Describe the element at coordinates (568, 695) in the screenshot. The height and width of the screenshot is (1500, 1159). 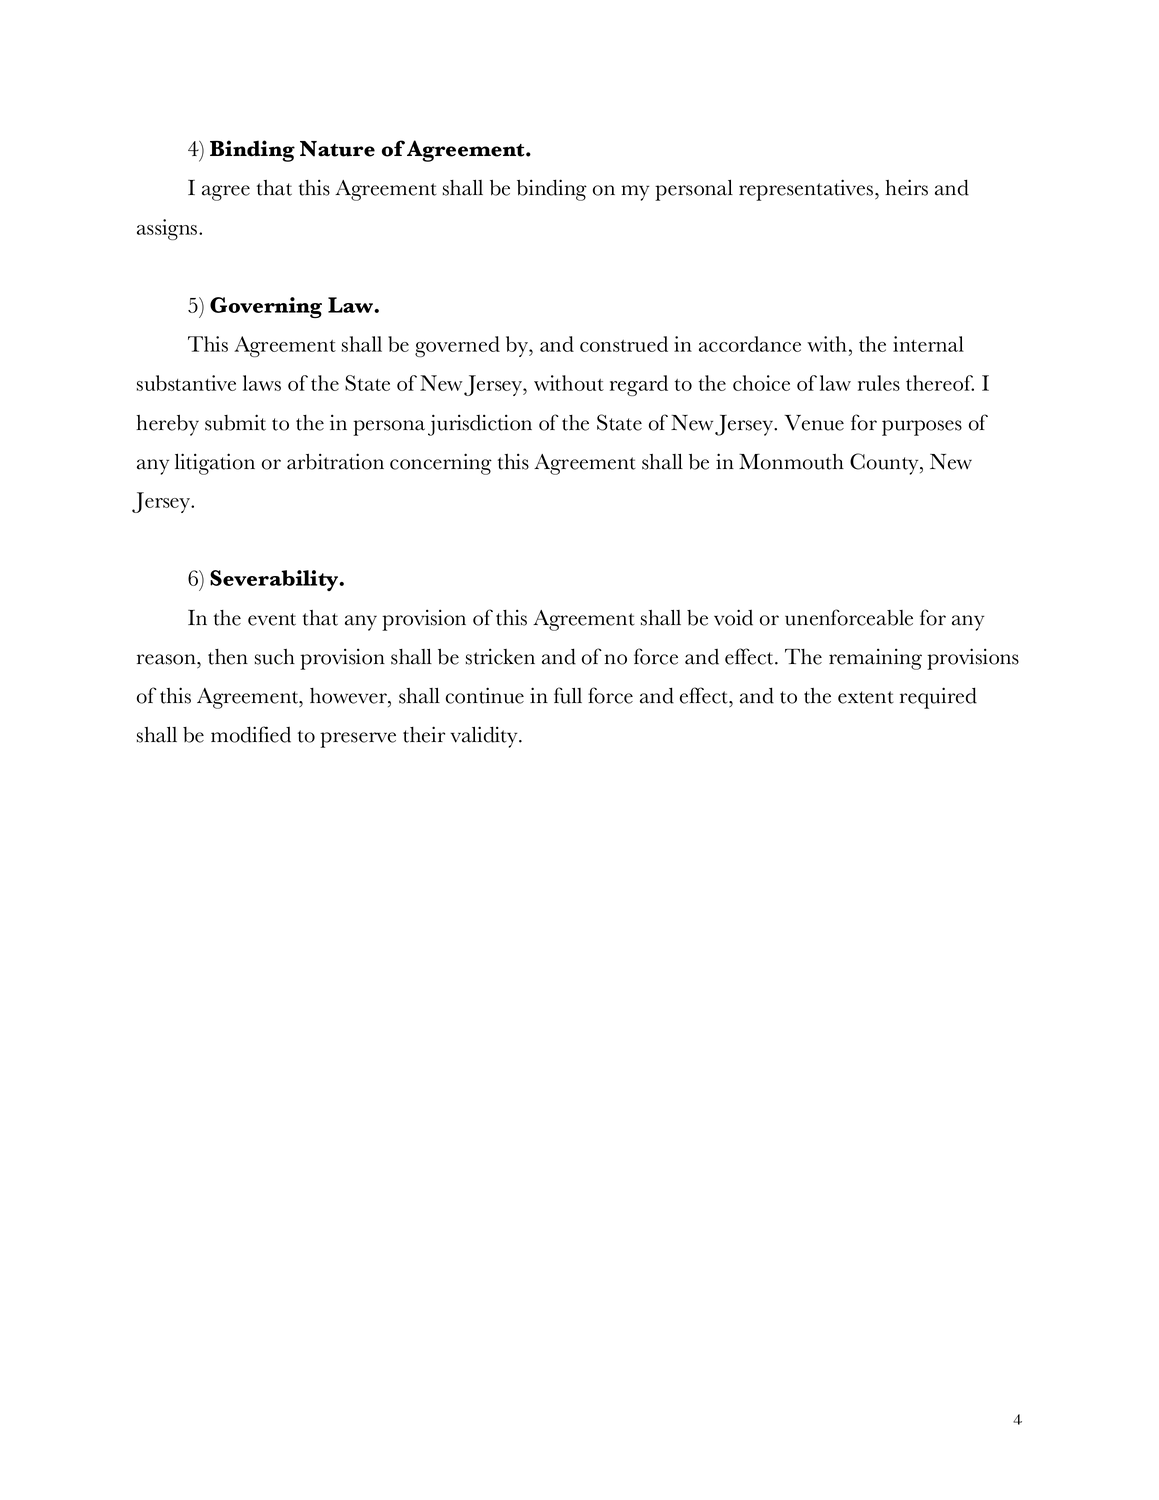
I see `full` at that location.
